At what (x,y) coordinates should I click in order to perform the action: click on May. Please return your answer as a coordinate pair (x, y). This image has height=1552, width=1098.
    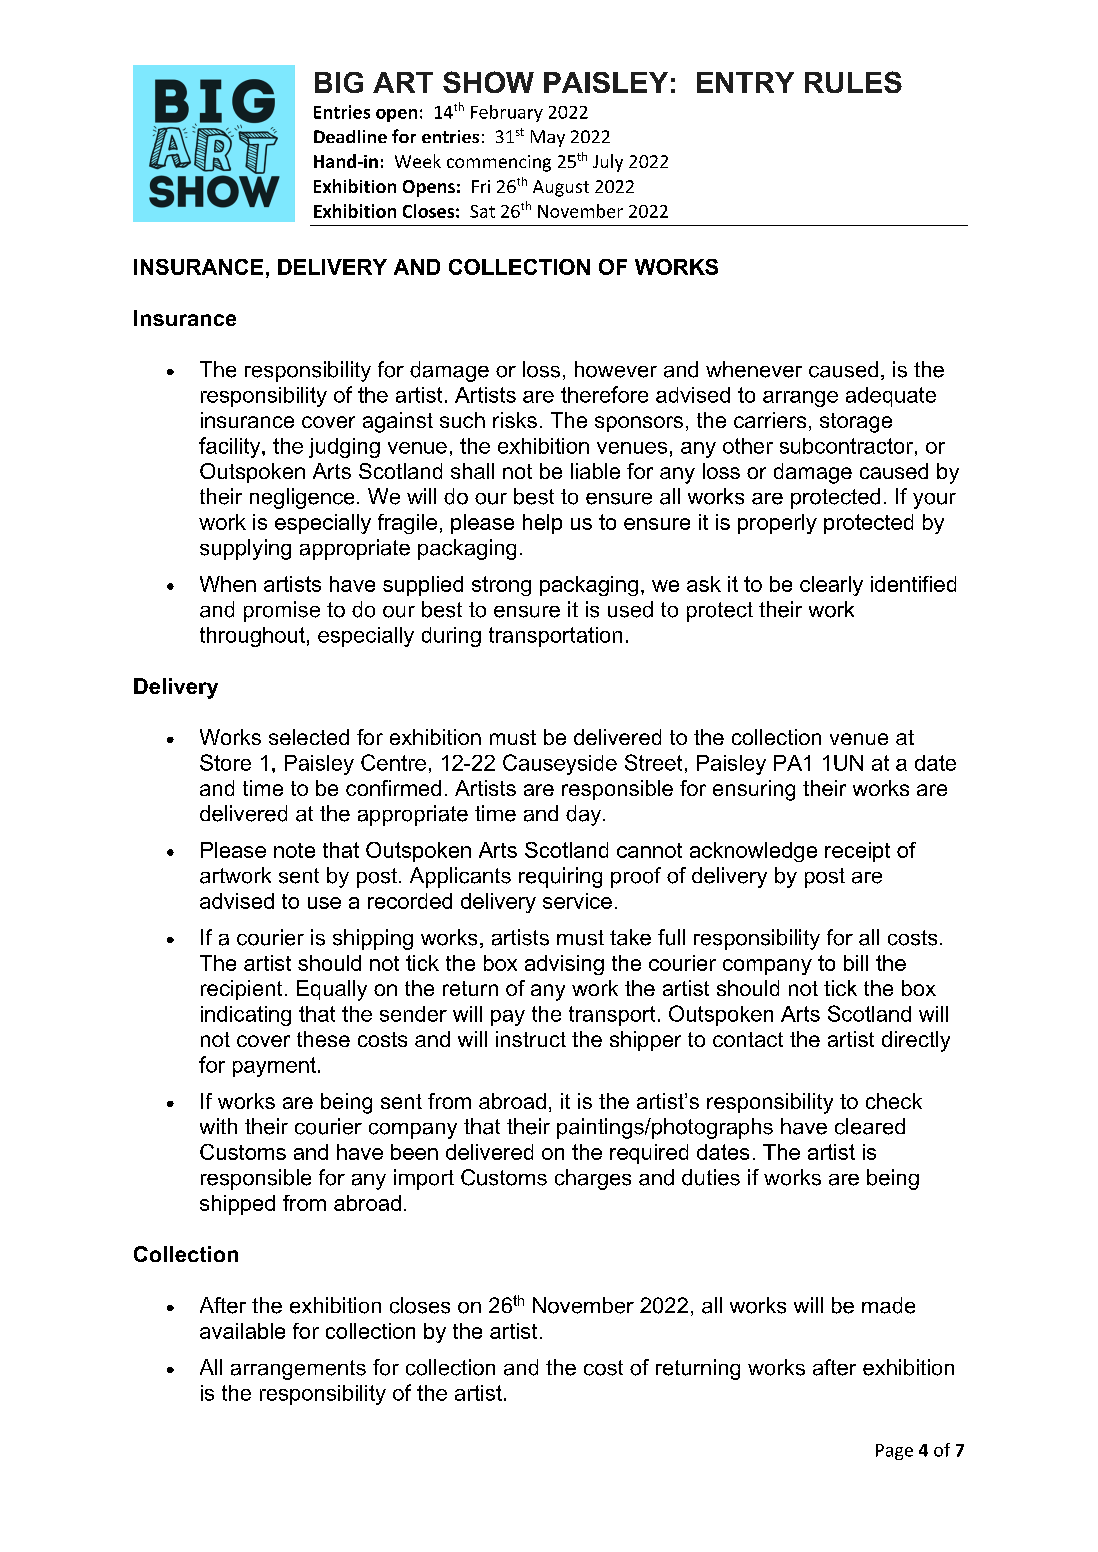
    Looking at the image, I should click on (548, 138).
